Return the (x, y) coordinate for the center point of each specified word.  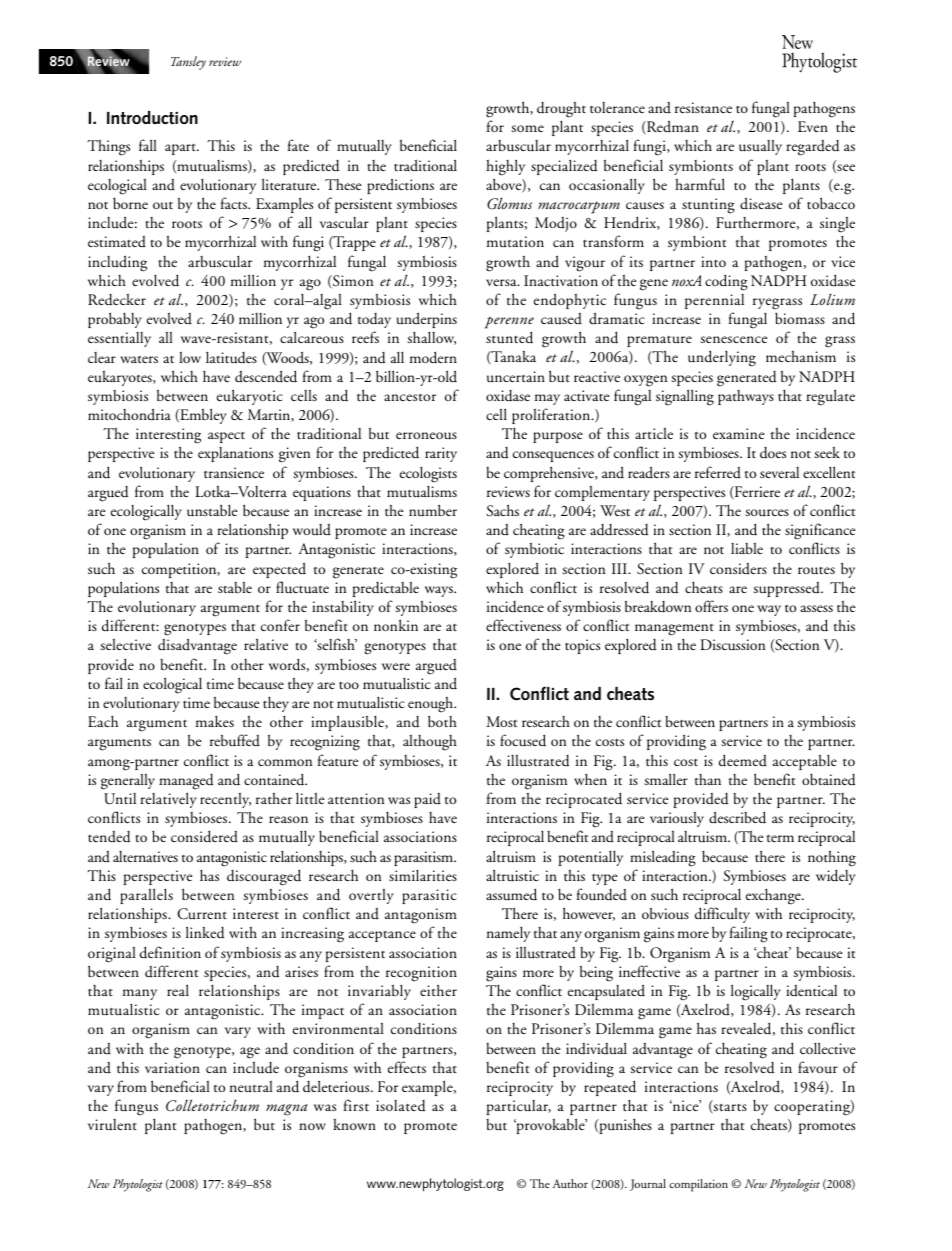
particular (518, 1107)
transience (234, 472)
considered (204, 836)
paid (427, 800)
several (779, 472)
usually (760, 147)
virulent (112, 1125)
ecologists (428, 474)
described (737, 817)
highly (505, 167)
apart (181, 149)
